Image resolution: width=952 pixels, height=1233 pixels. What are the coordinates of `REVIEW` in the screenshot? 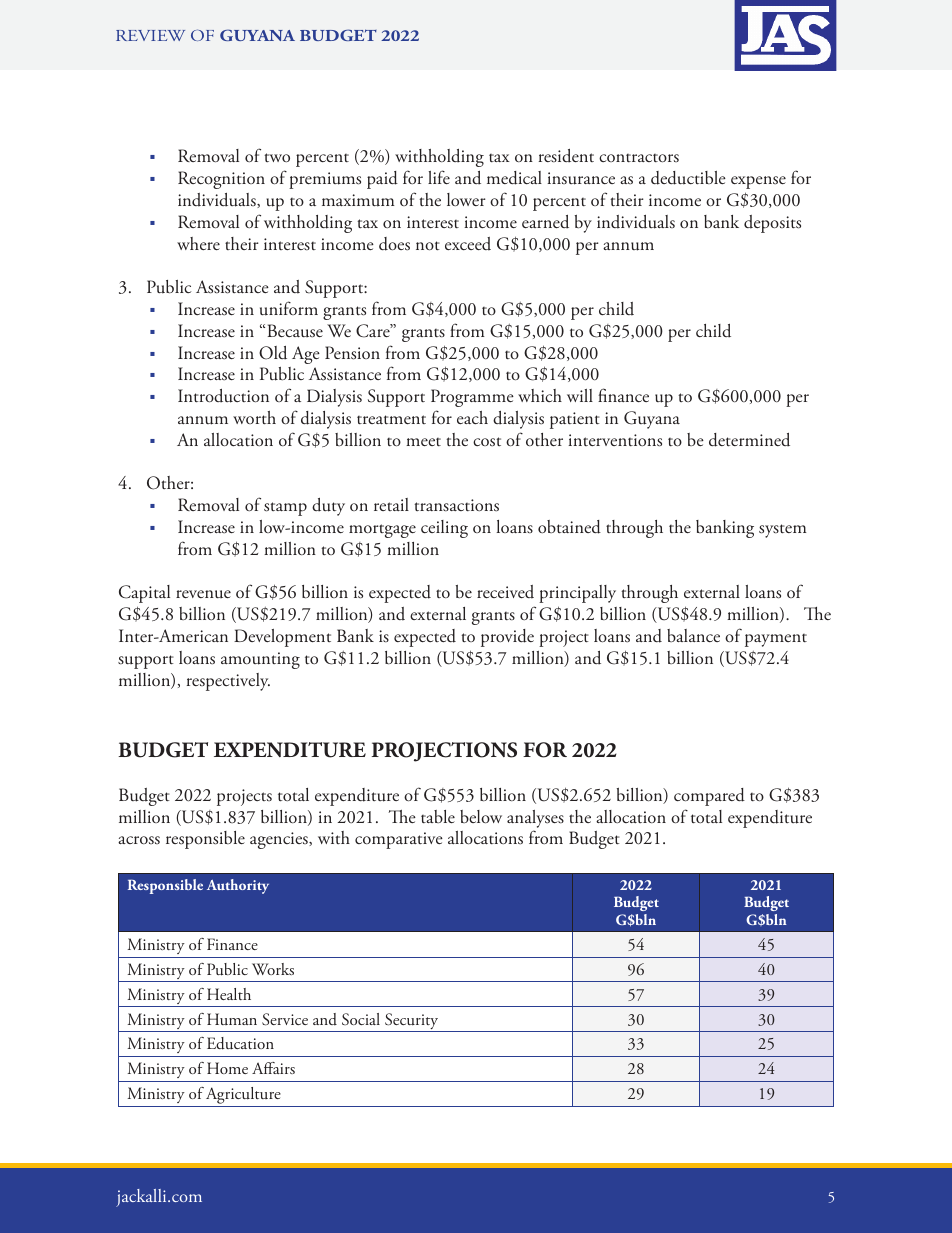 It's located at (150, 35).
